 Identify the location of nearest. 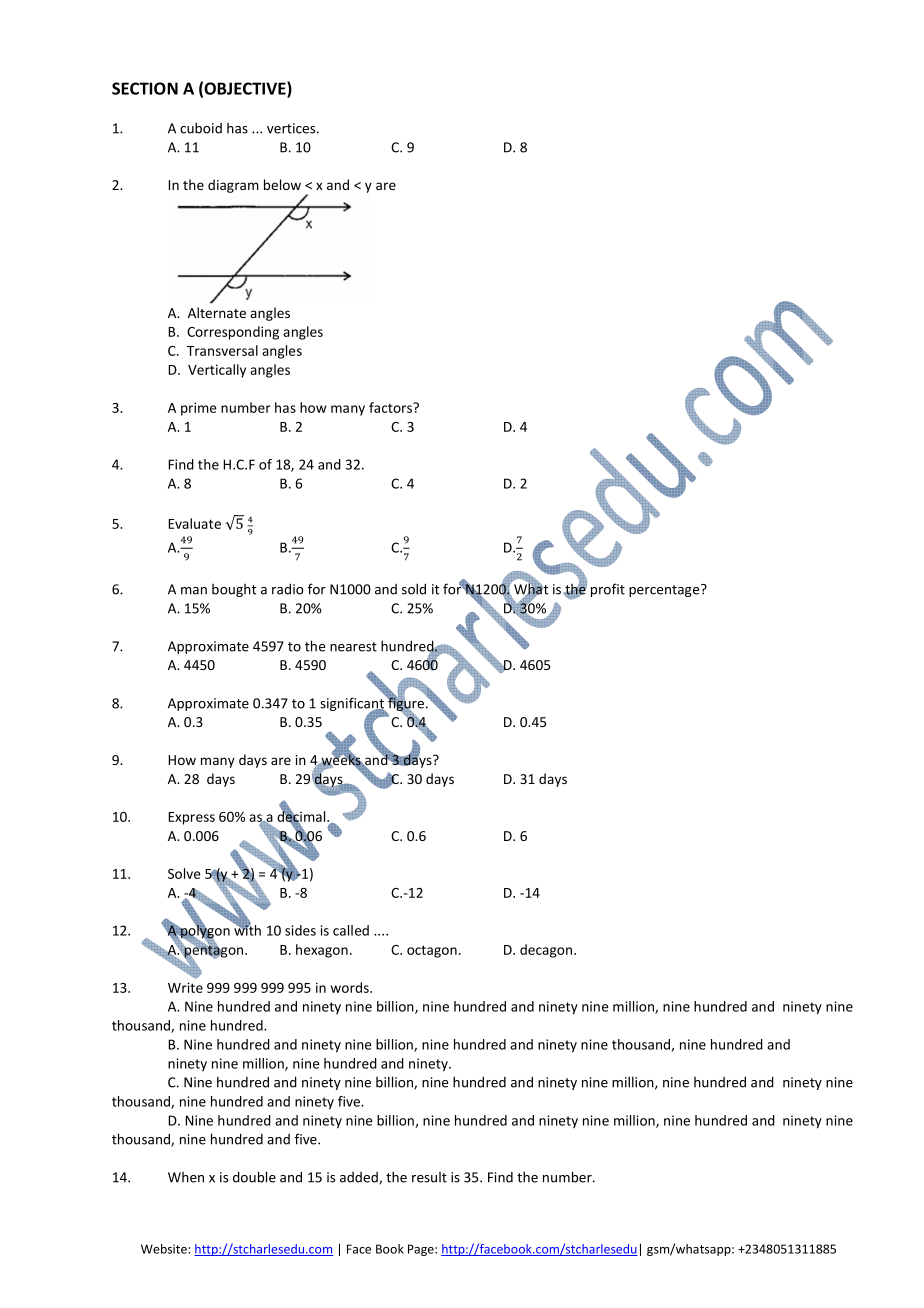
(353, 647).
